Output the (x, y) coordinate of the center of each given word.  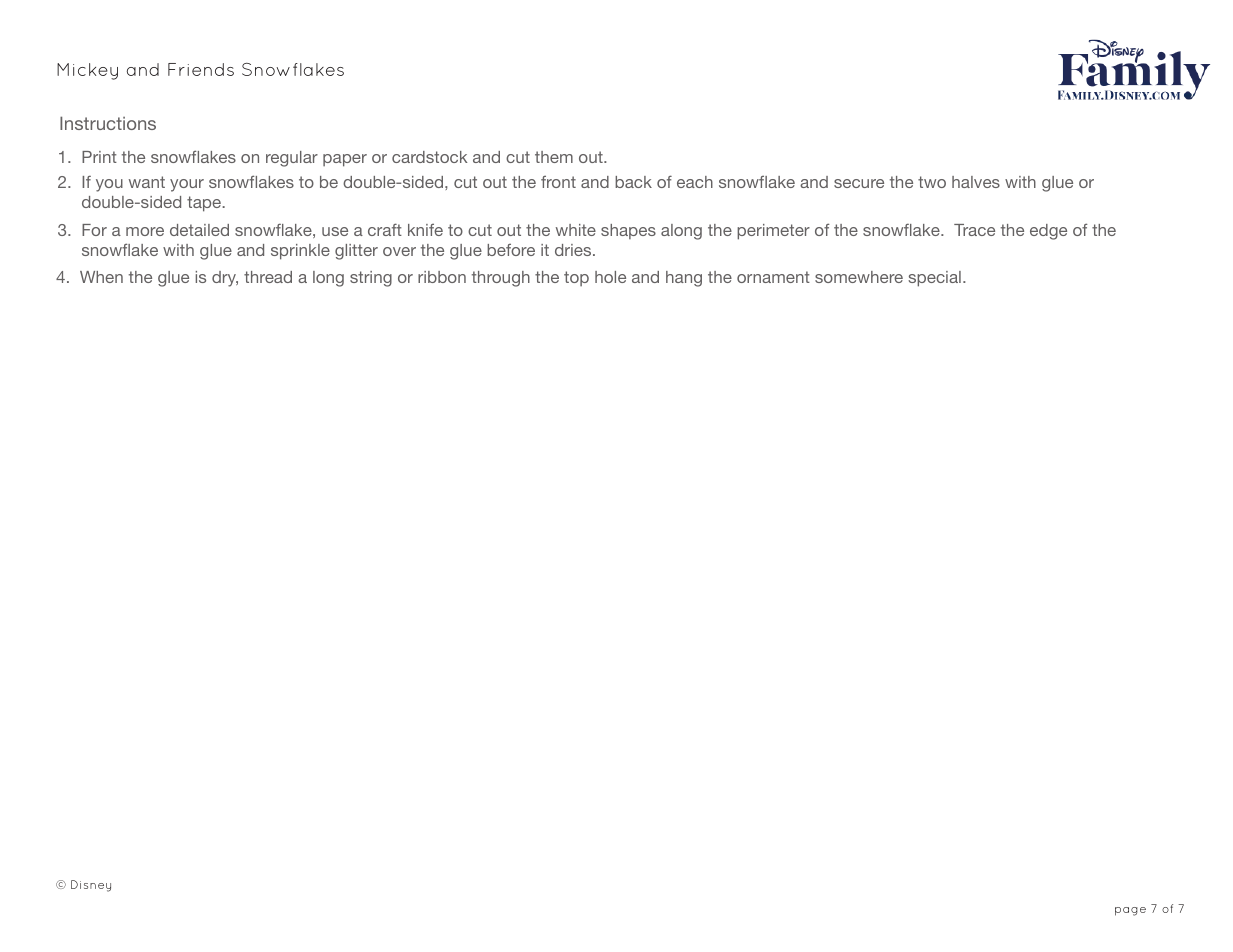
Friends (201, 69)
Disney (91, 886)
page (1130, 911)
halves (976, 182)
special (934, 279)
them (554, 157)
